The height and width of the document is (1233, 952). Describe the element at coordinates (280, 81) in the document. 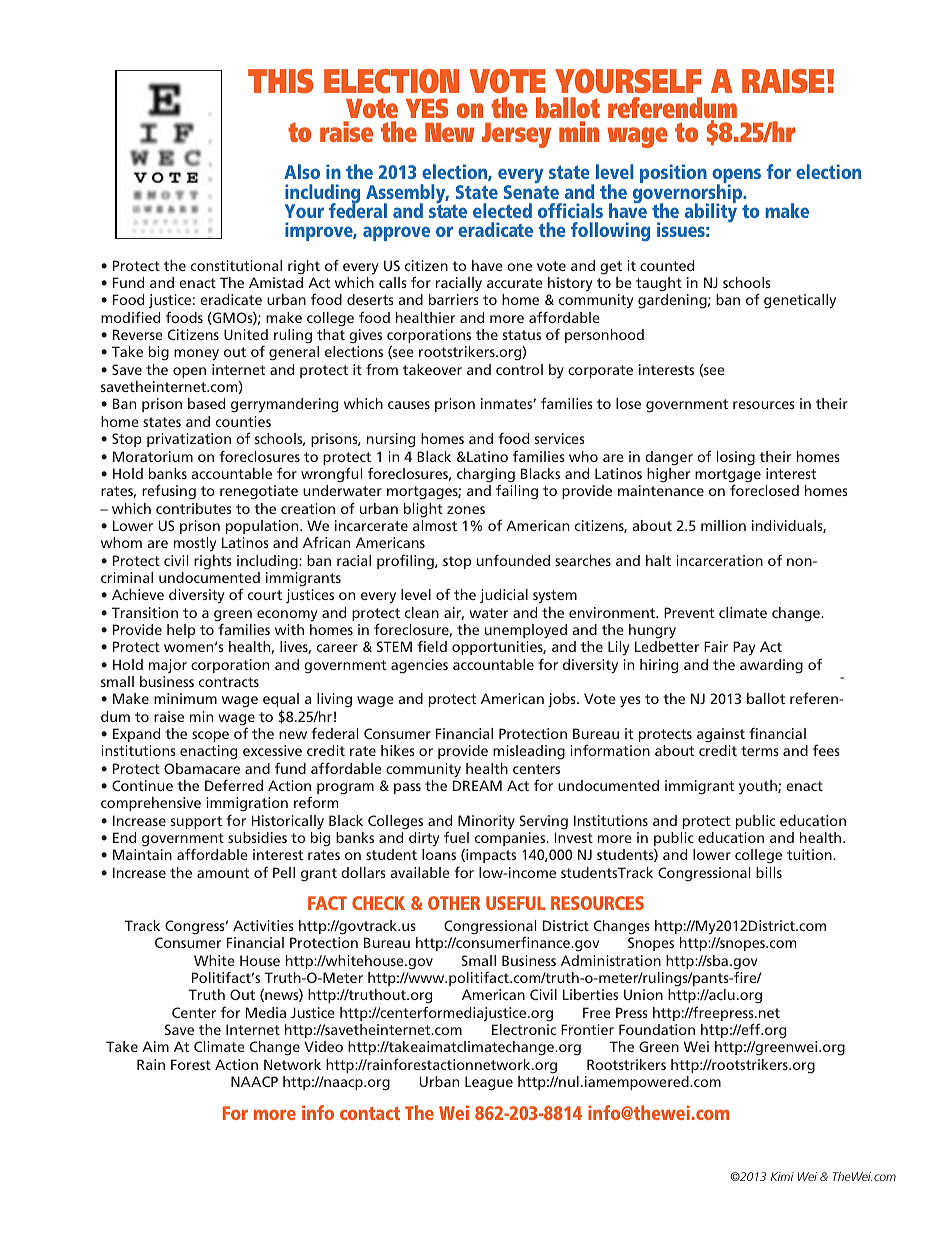

I see `THIS` at that location.
